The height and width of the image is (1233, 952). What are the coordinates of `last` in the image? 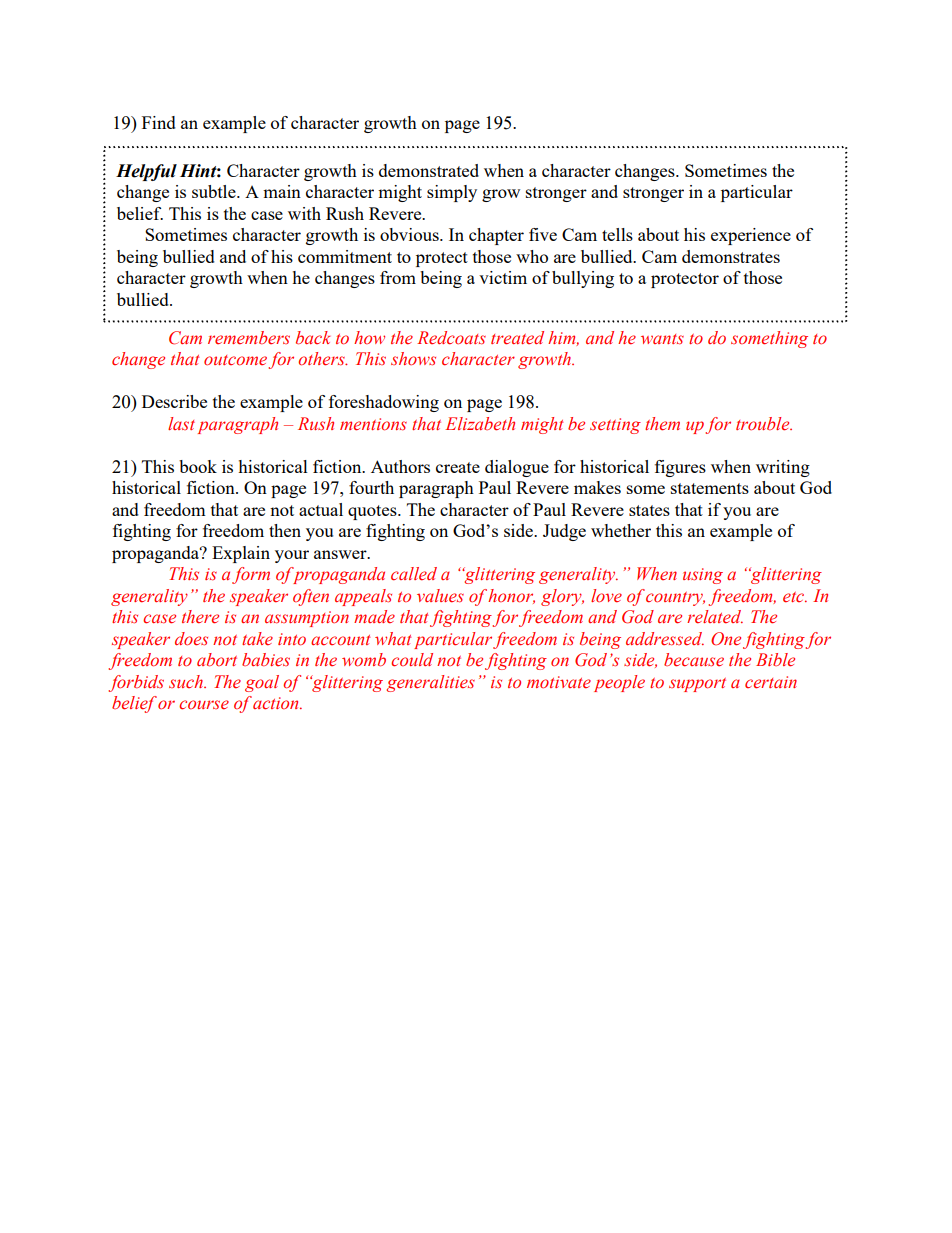 It's located at (181, 423).
